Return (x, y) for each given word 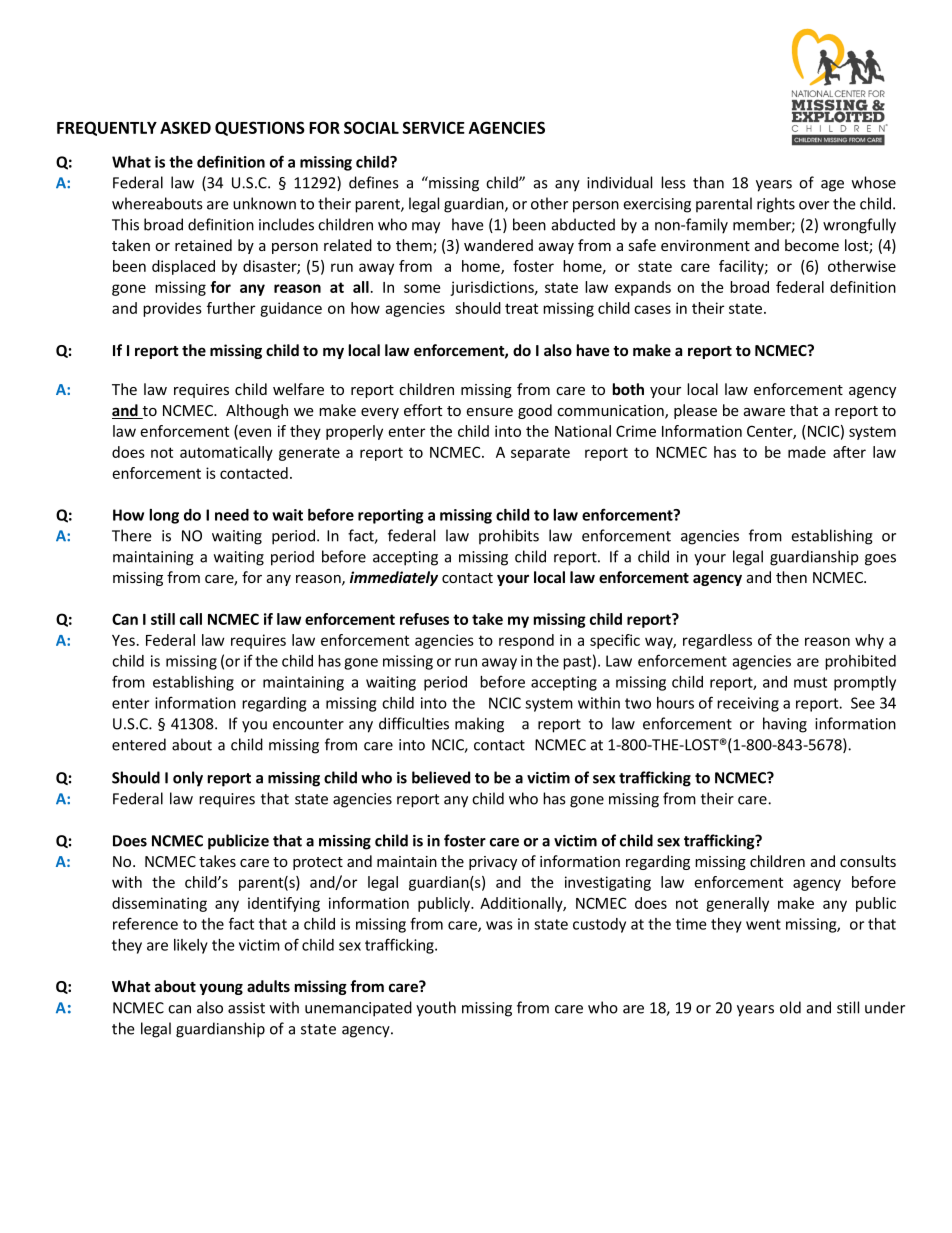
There (132, 535)
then (791, 577)
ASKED (185, 127)
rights (776, 205)
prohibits (509, 536)
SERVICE (434, 127)
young (221, 989)
